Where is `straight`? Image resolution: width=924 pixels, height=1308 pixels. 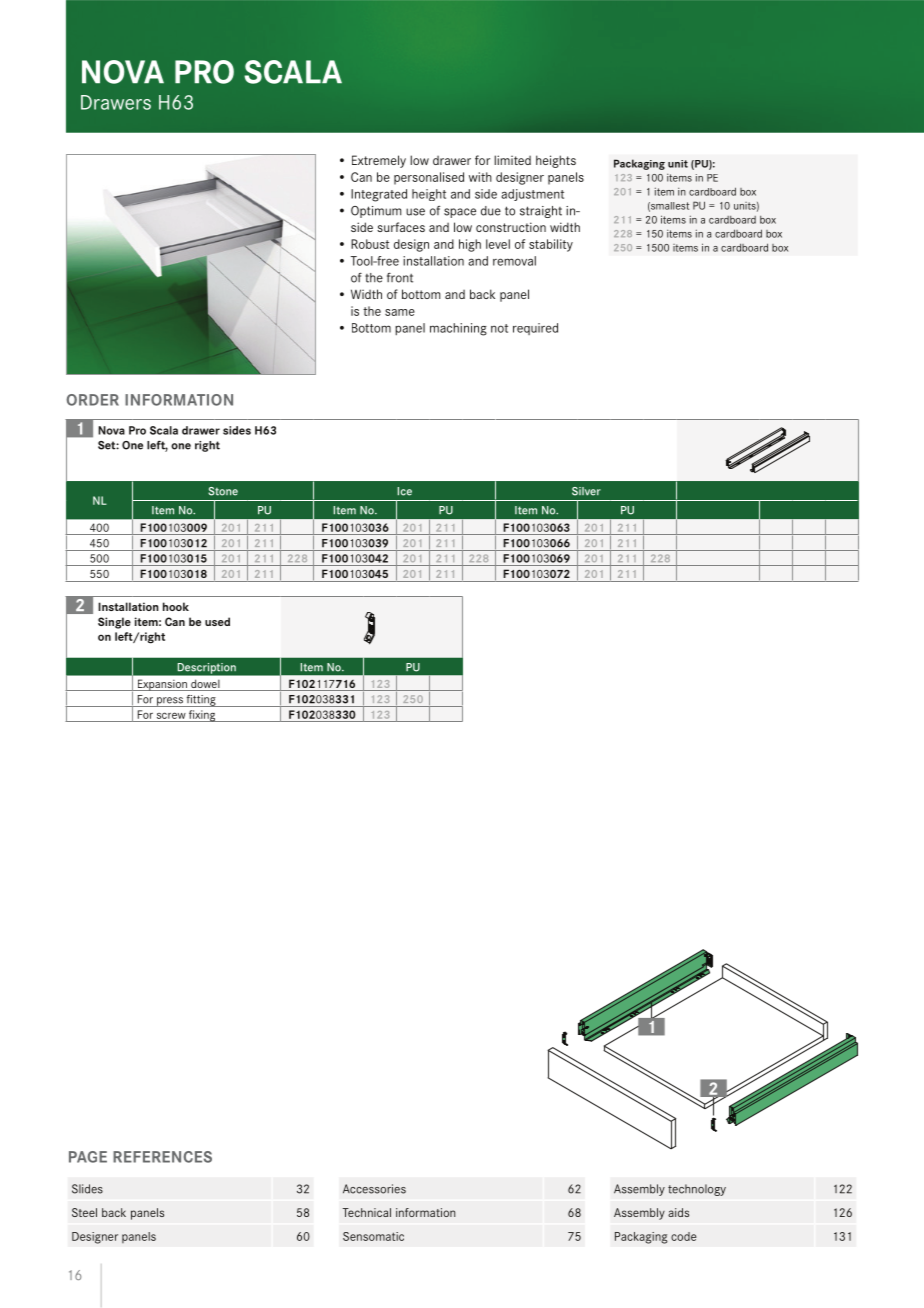
straight is located at coordinates (541, 212).
